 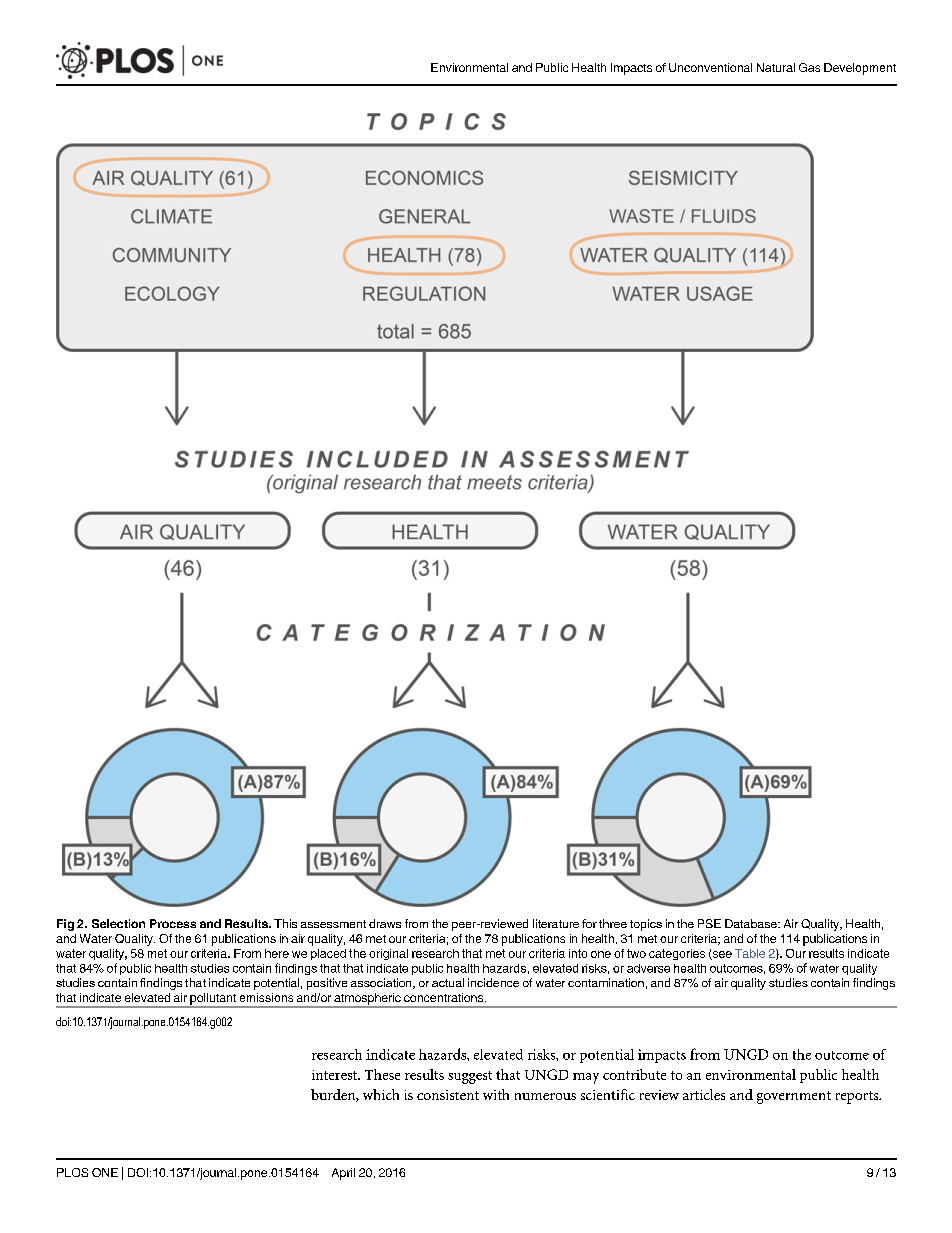 What do you see at coordinates (809, 67) in the page?
I see `Gas` at bounding box center [809, 67].
